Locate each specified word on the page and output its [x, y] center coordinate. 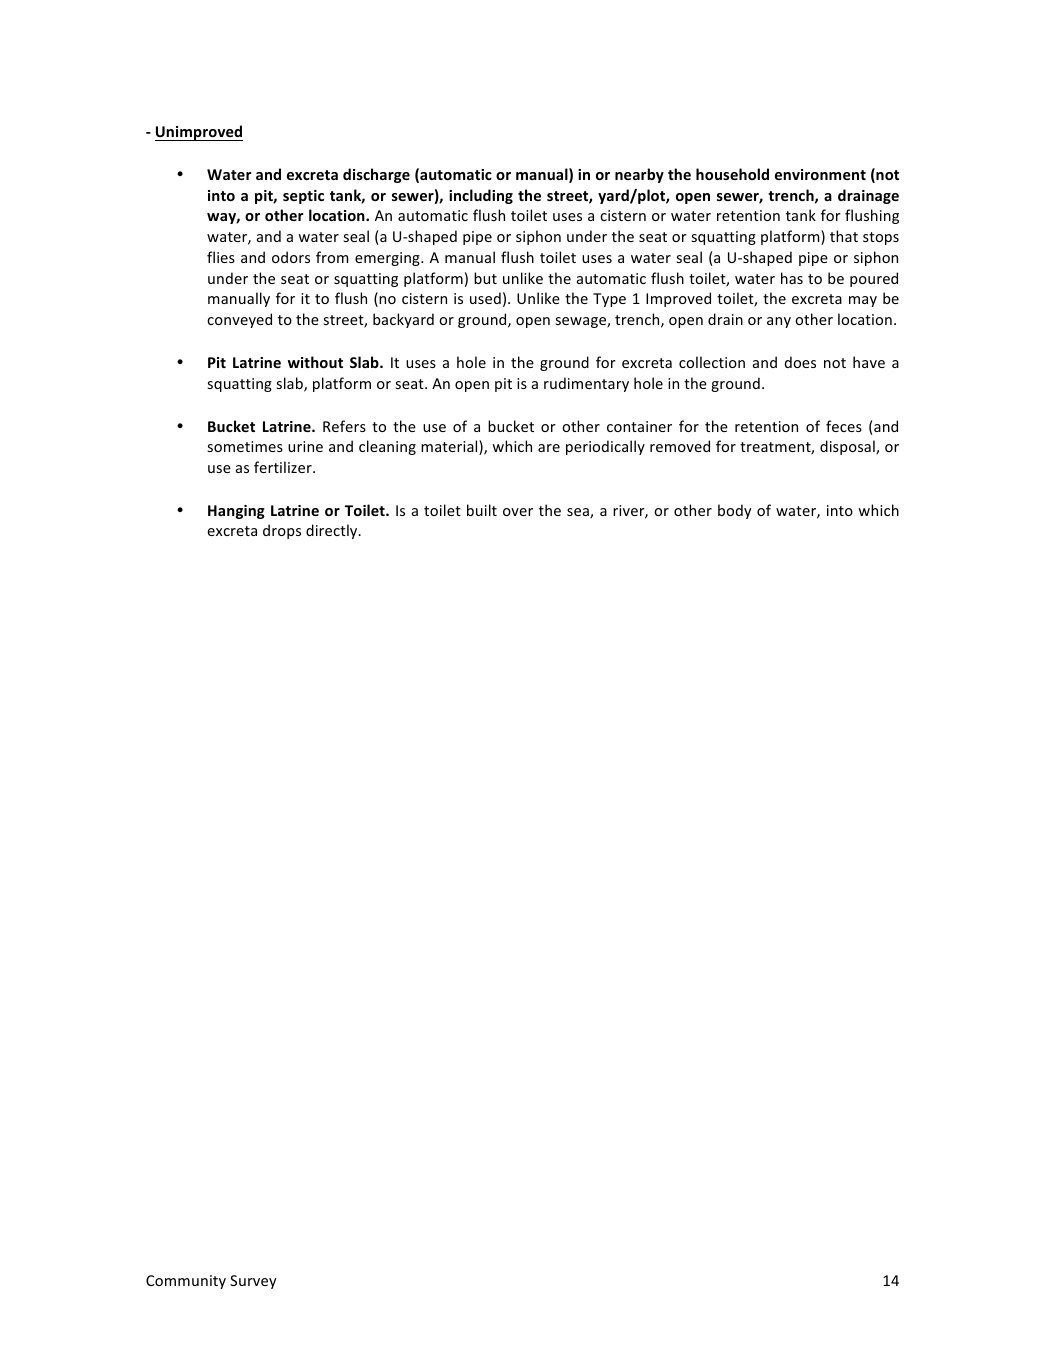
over [518, 512]
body [735, 511]
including [481, 196]
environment [820, 174]
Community [186, 1282]
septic [303, 197]
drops [282, 531]
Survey [253, 1282]
